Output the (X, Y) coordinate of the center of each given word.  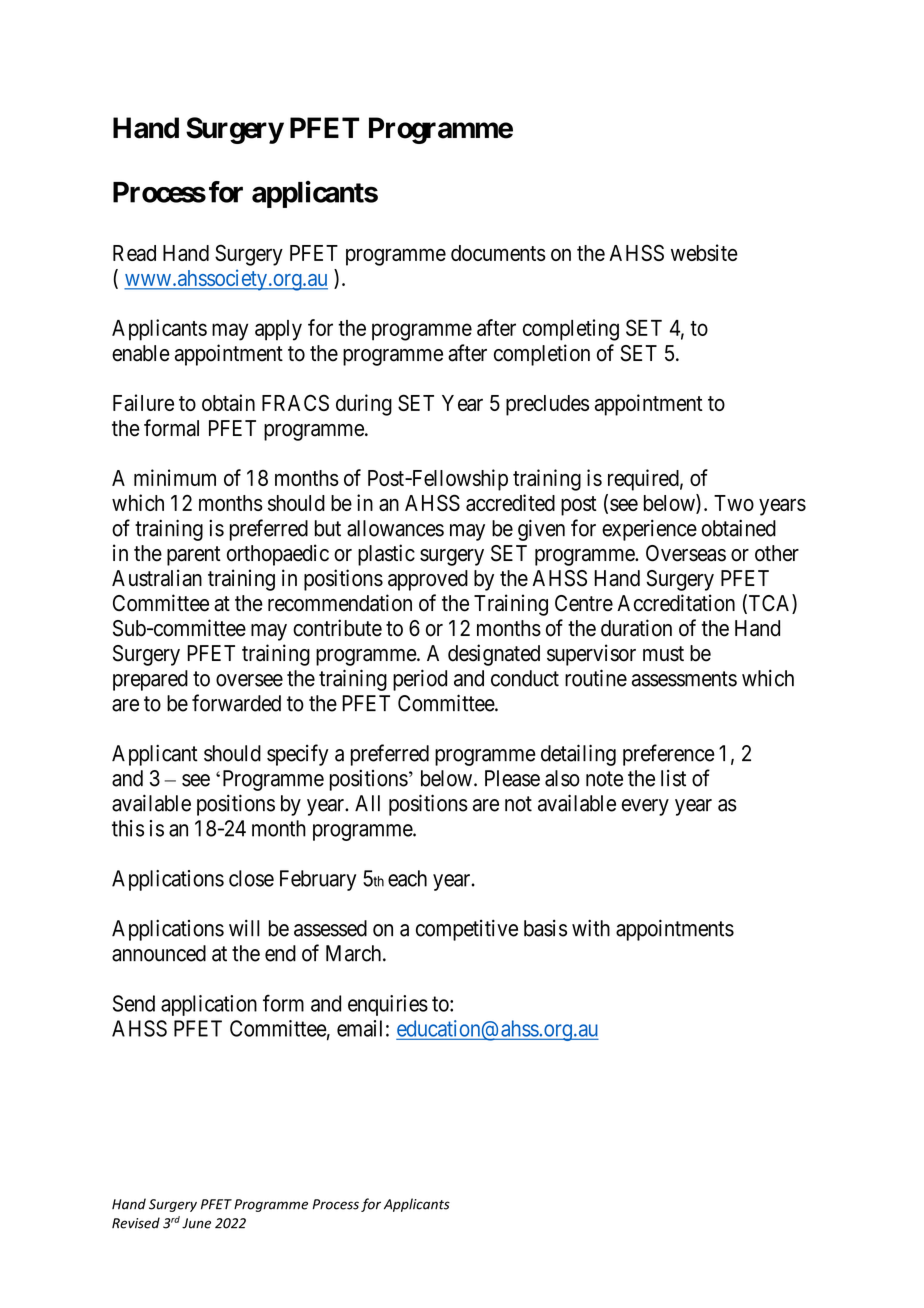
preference (669, 755)
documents (498, 253)
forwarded (236, 703)
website (704, 252)
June (196, 1223)
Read (134, 253)
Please (512, 778)
